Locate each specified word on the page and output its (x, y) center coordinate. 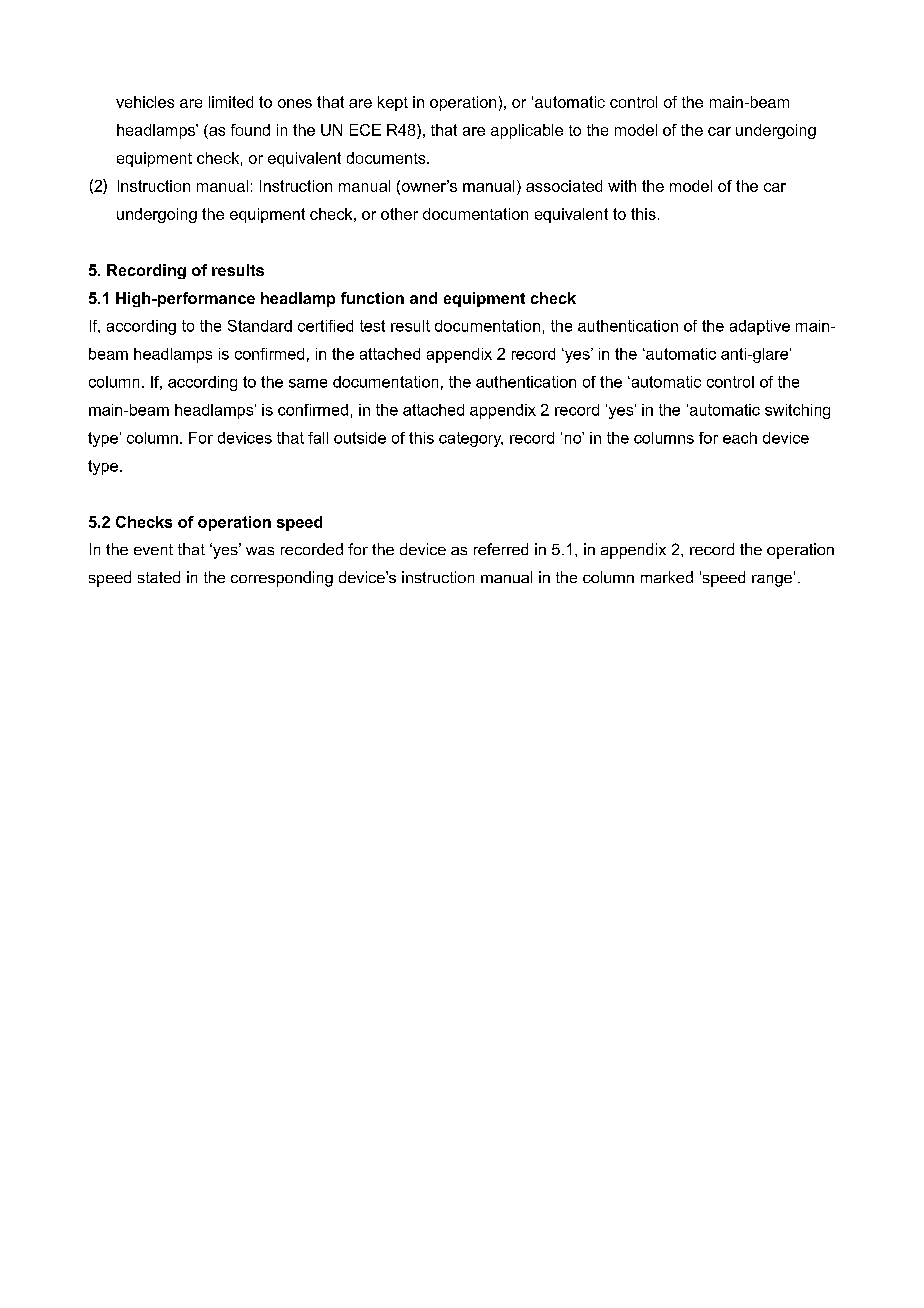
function (372, 298)
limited (231, 102)
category (471, 439)
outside (360, 438)
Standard (260, 326)
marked (667, 577)
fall (318, 438)
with (622, 186)
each (740, 438)
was (260, 551)
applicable (527, 131)
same (308, 383)
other (399, 214)
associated (564, 186)
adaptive (760, 327)
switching (797, 411)
